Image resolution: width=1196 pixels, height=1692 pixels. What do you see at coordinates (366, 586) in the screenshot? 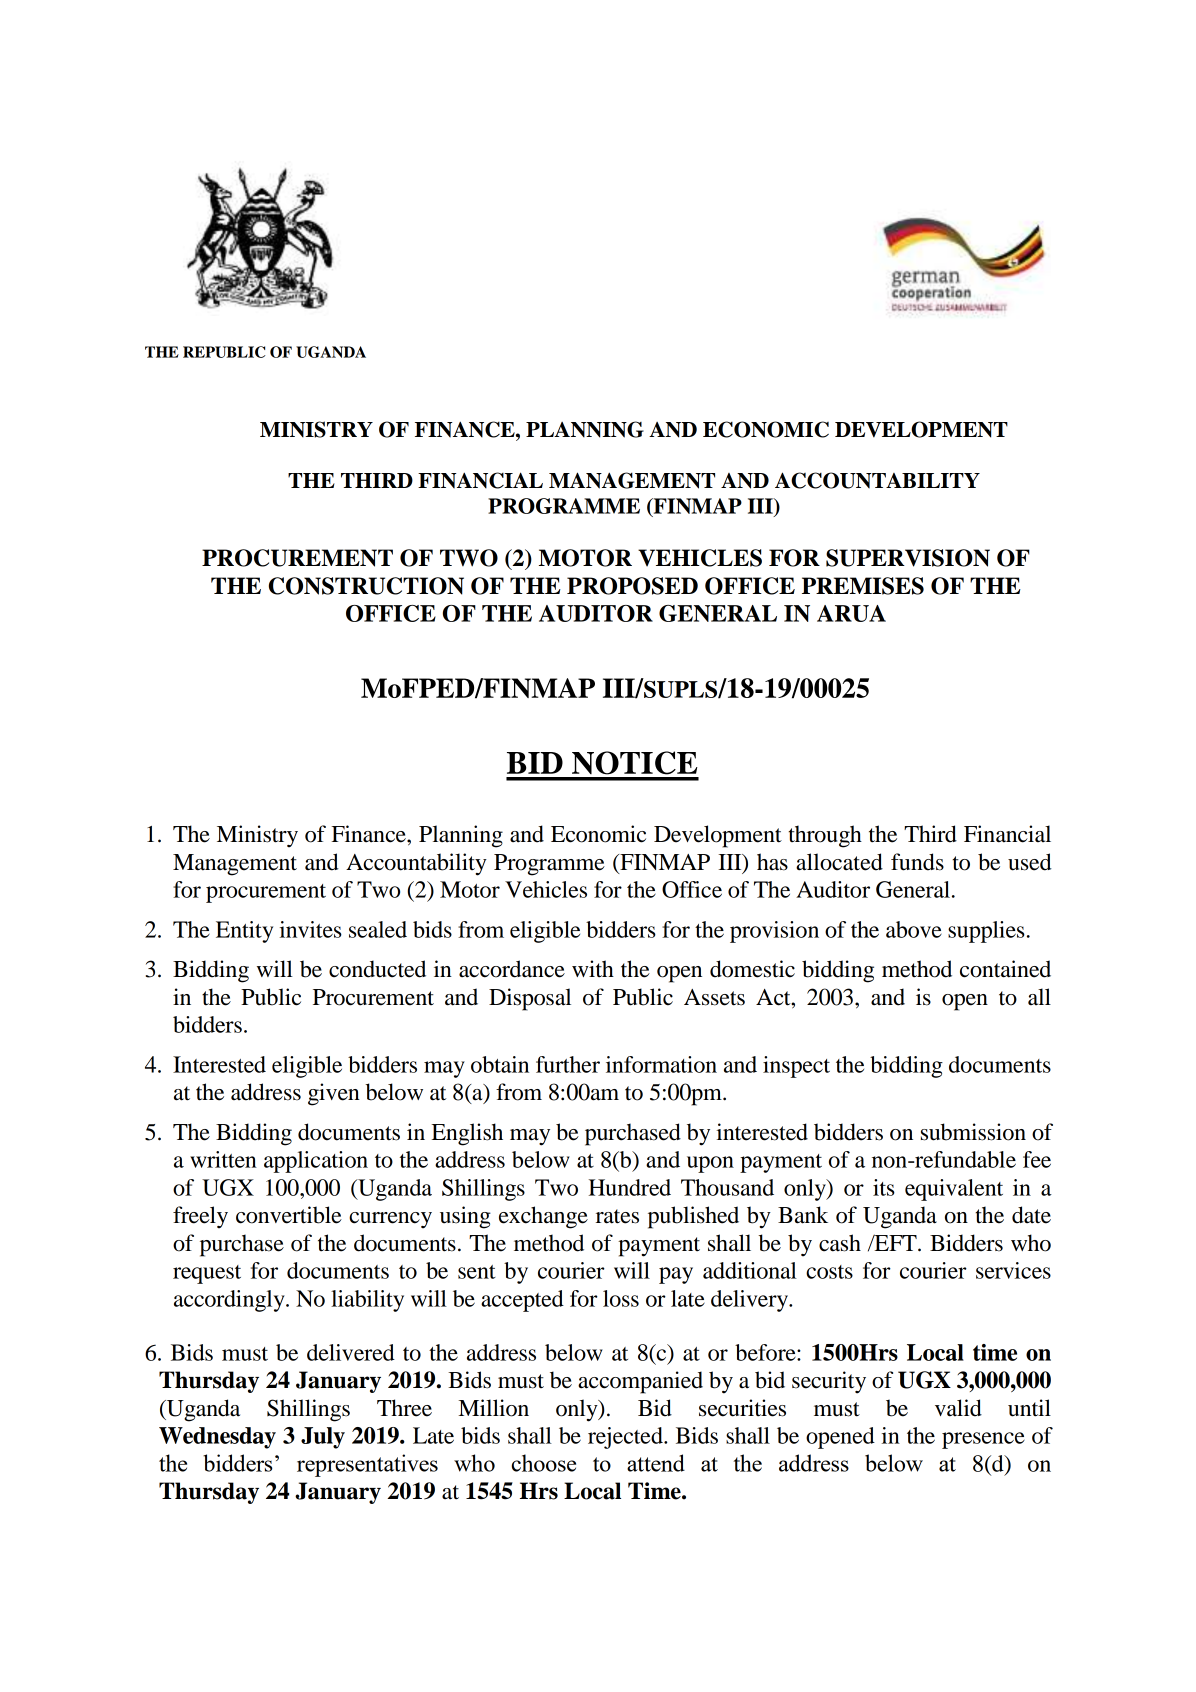
I see `CONSTRUCTION` at bounding box center [366, 586].
